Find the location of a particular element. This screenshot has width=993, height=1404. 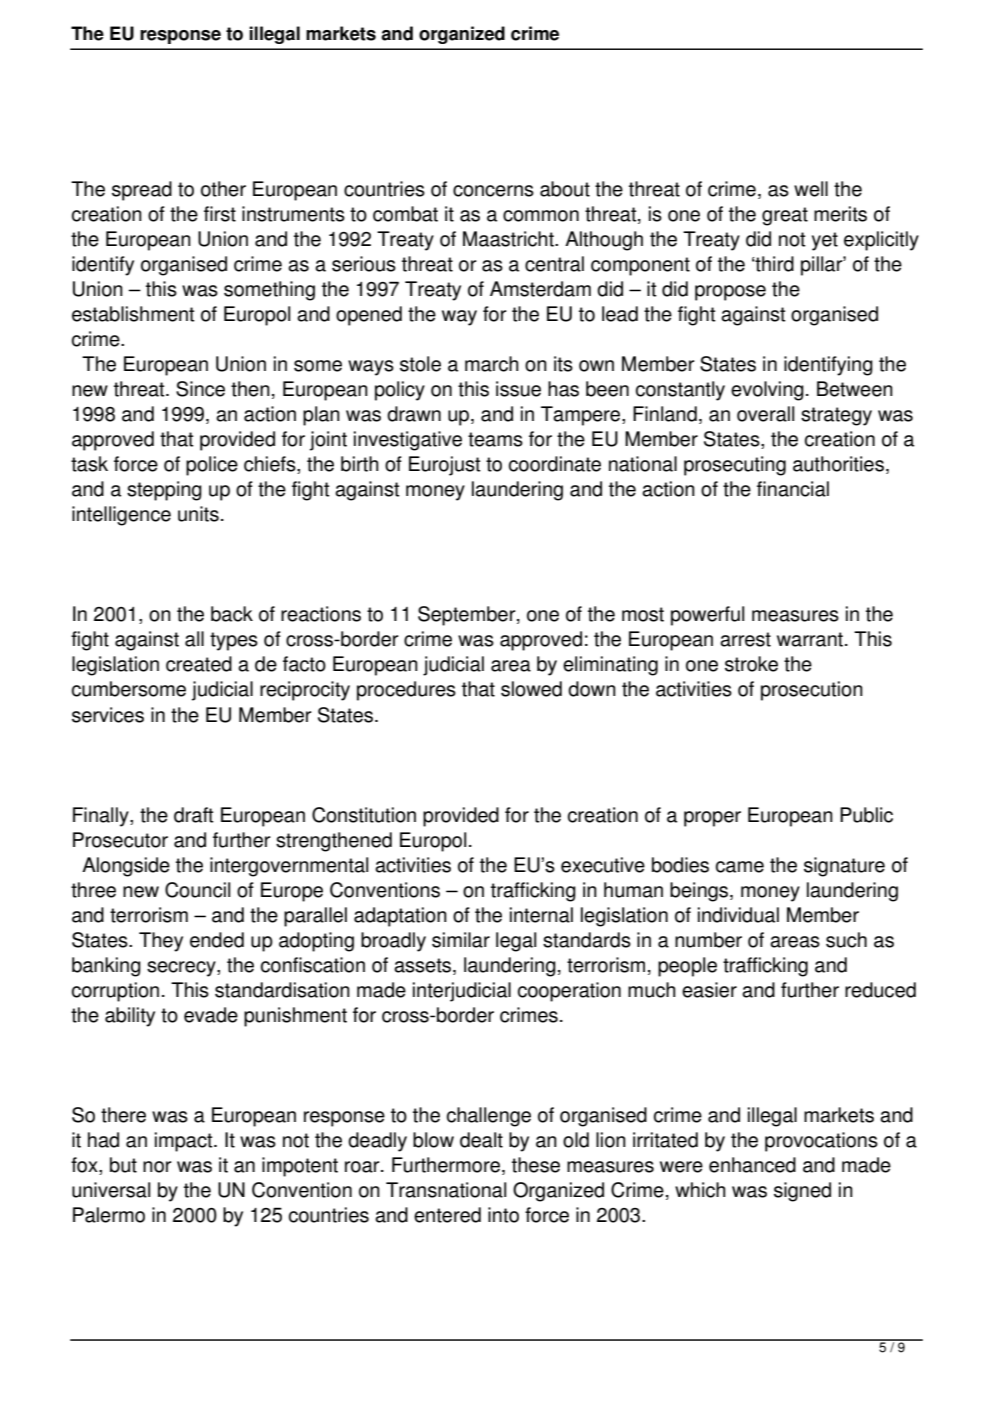

internal is located at coordinates (541, 915).
